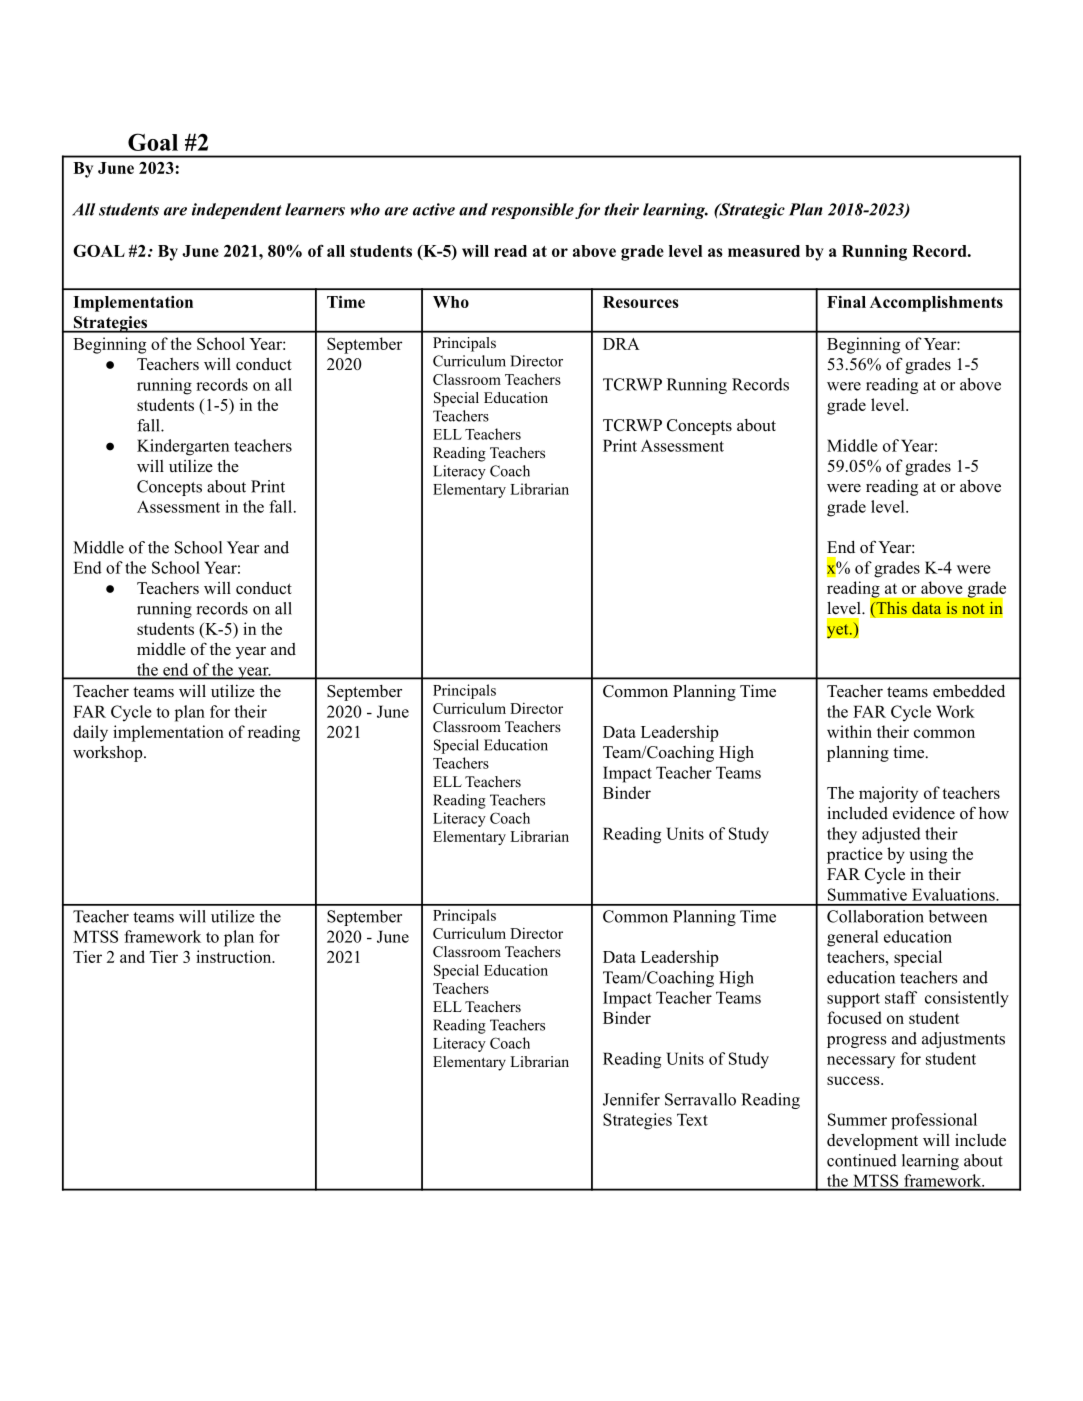  Describe the element at coordinates (969, 691) in the document. I see `embedded` at that location.
